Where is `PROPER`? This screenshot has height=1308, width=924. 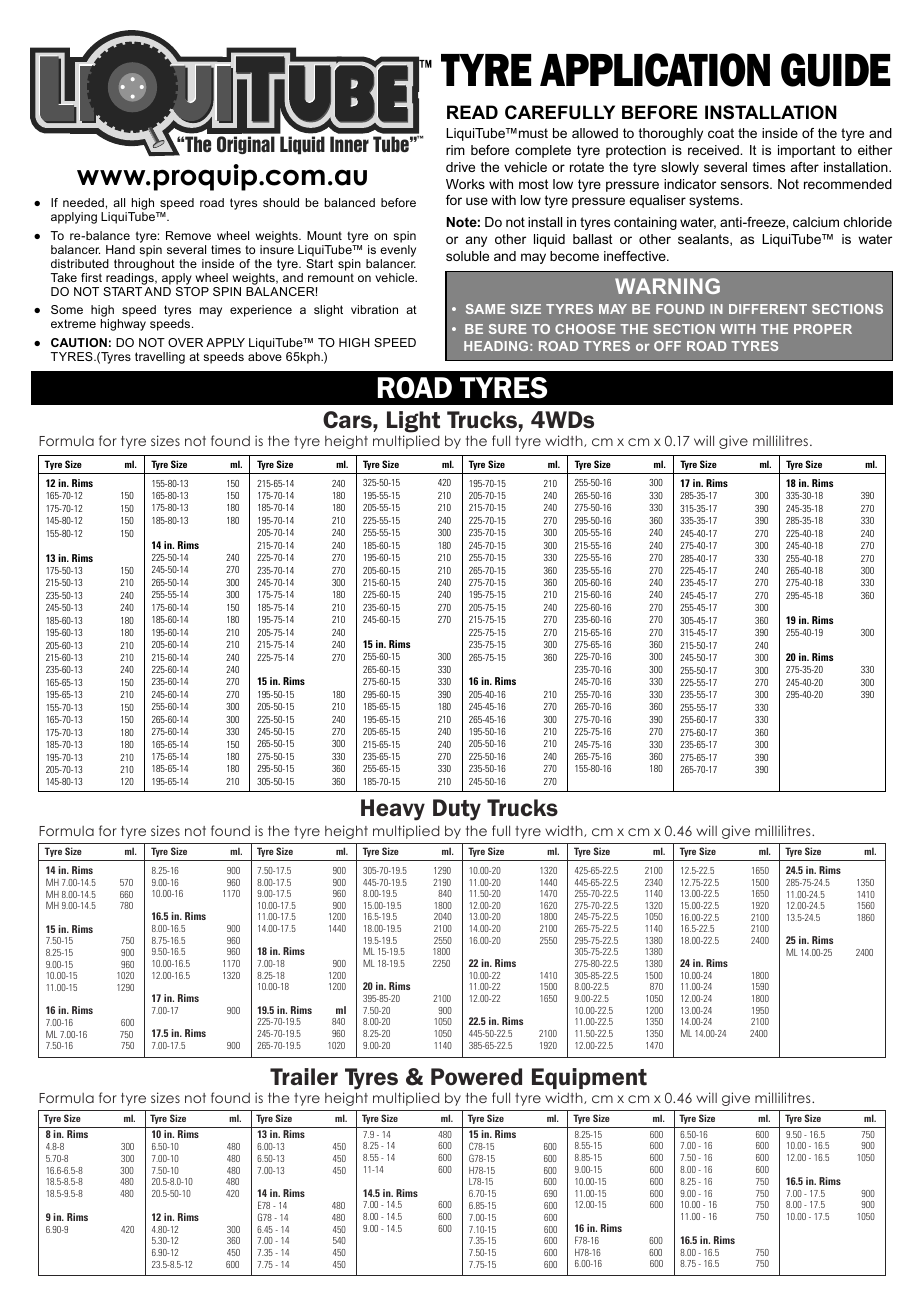 PROPER is located at coordinates (823, 329).
